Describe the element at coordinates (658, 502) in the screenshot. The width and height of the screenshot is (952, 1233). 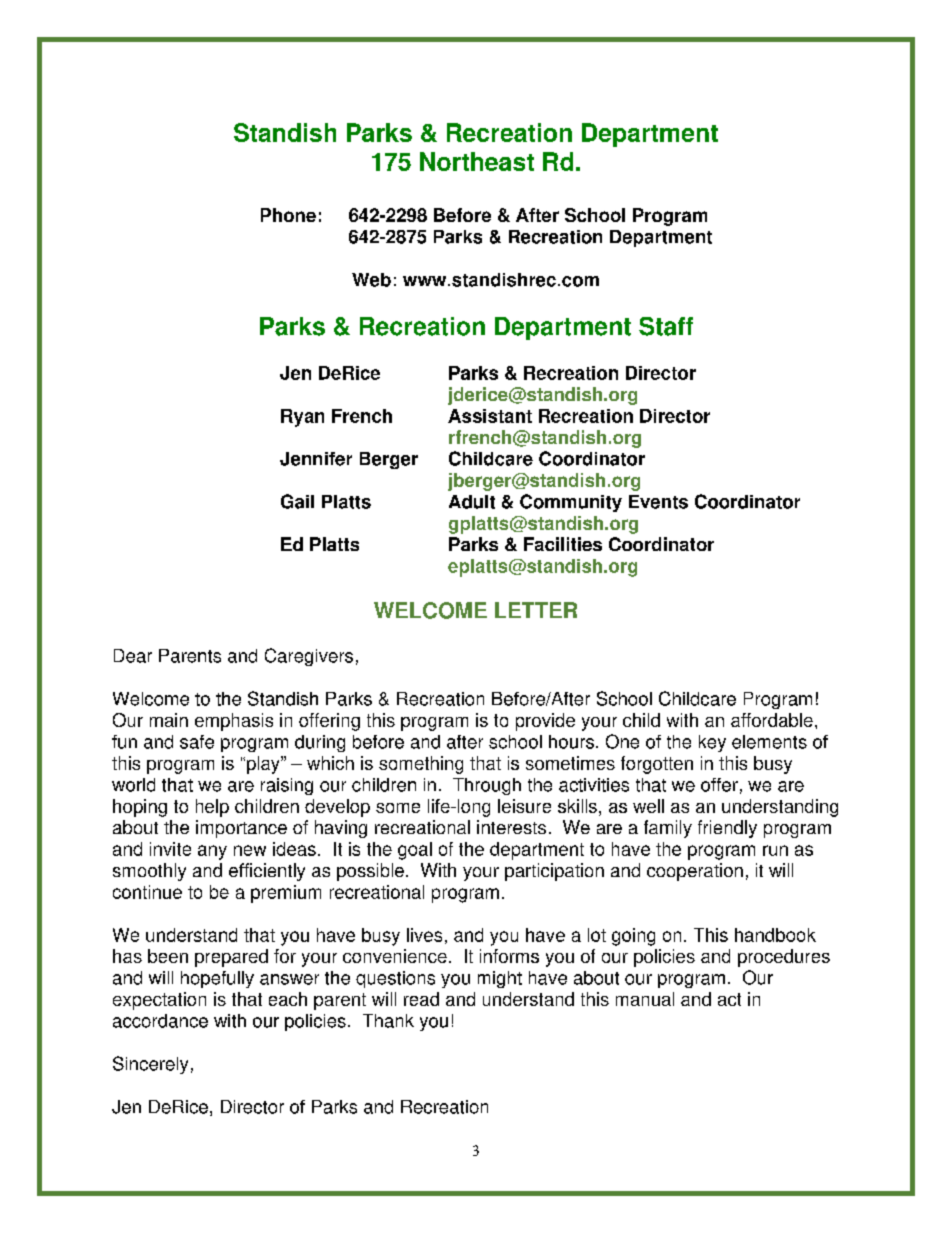
I see `Events` at that location.
